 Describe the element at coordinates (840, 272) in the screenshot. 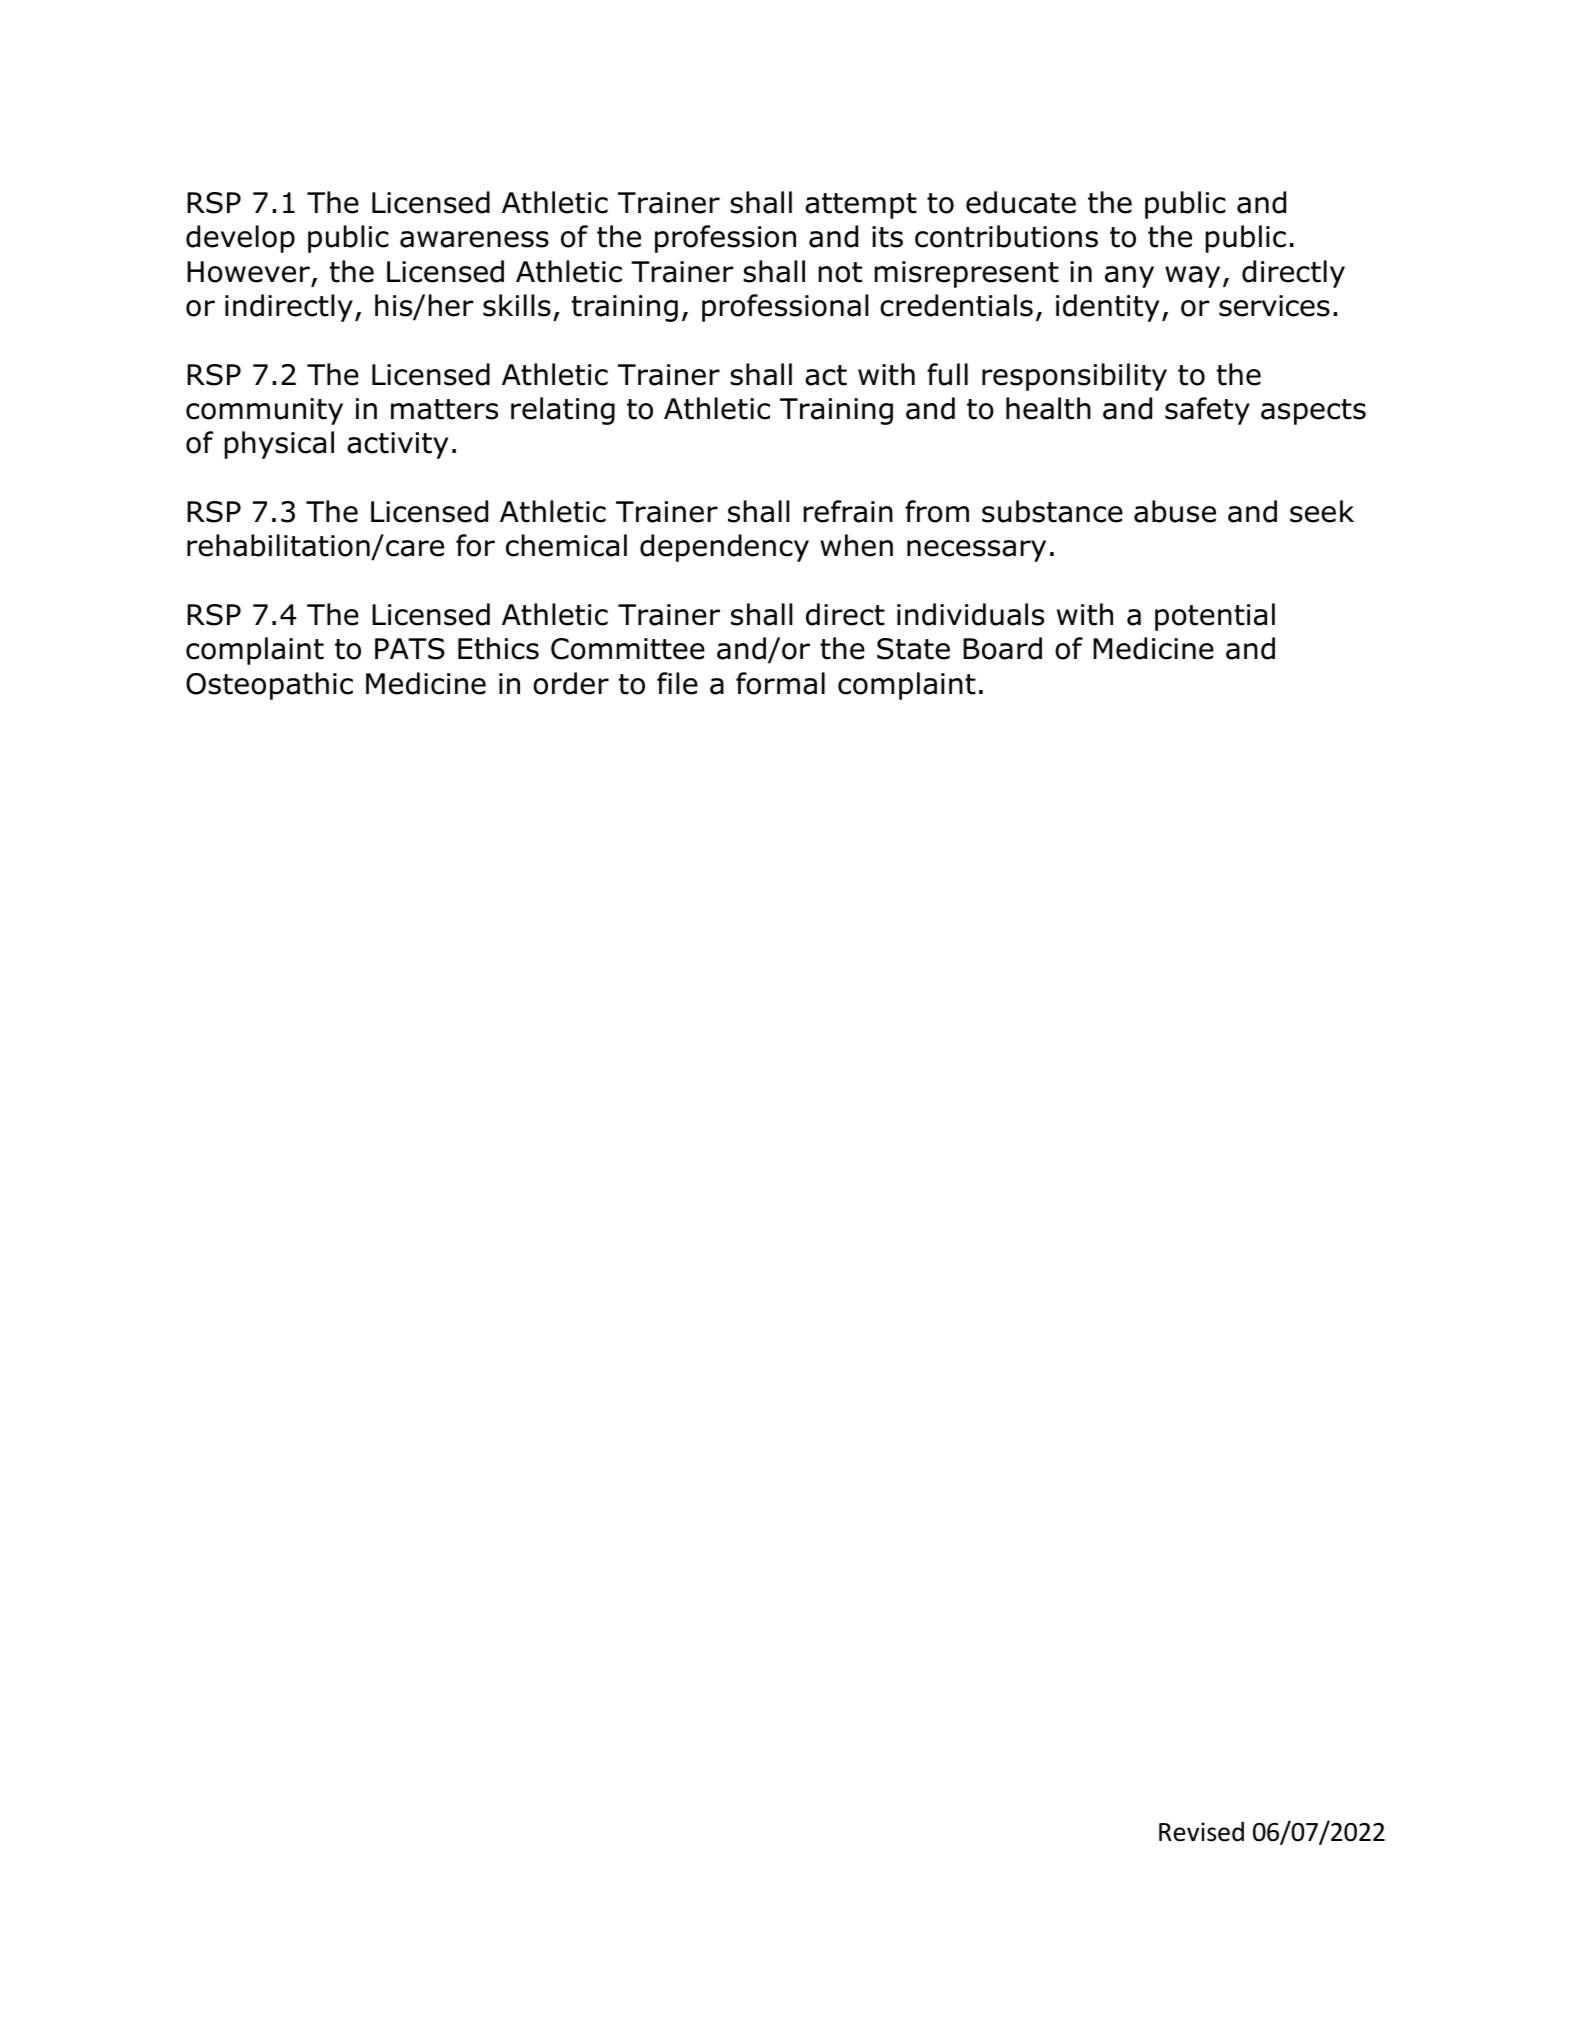

I see `not` at that location.
